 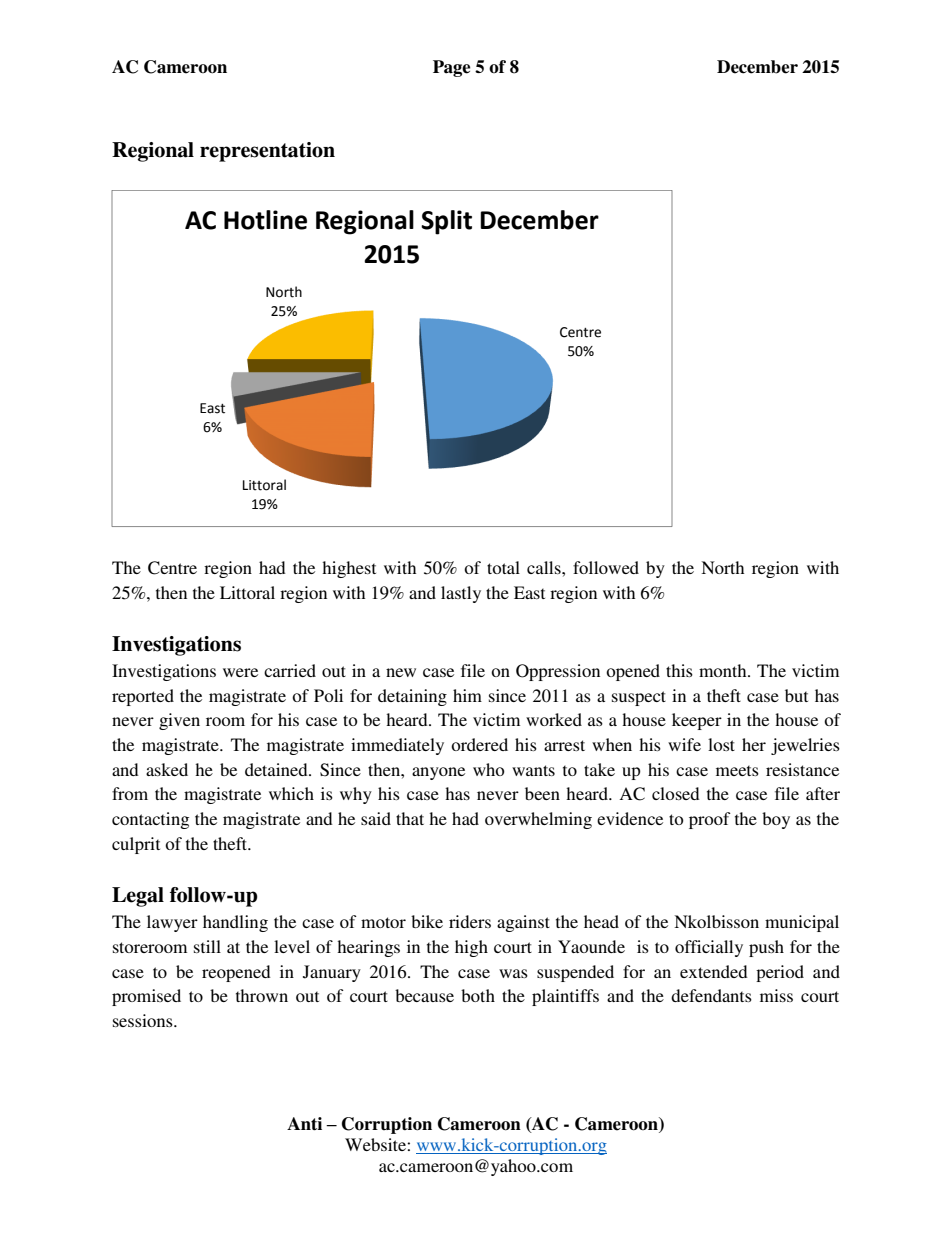 I want to click on Page, so click(x=451, y=68).
